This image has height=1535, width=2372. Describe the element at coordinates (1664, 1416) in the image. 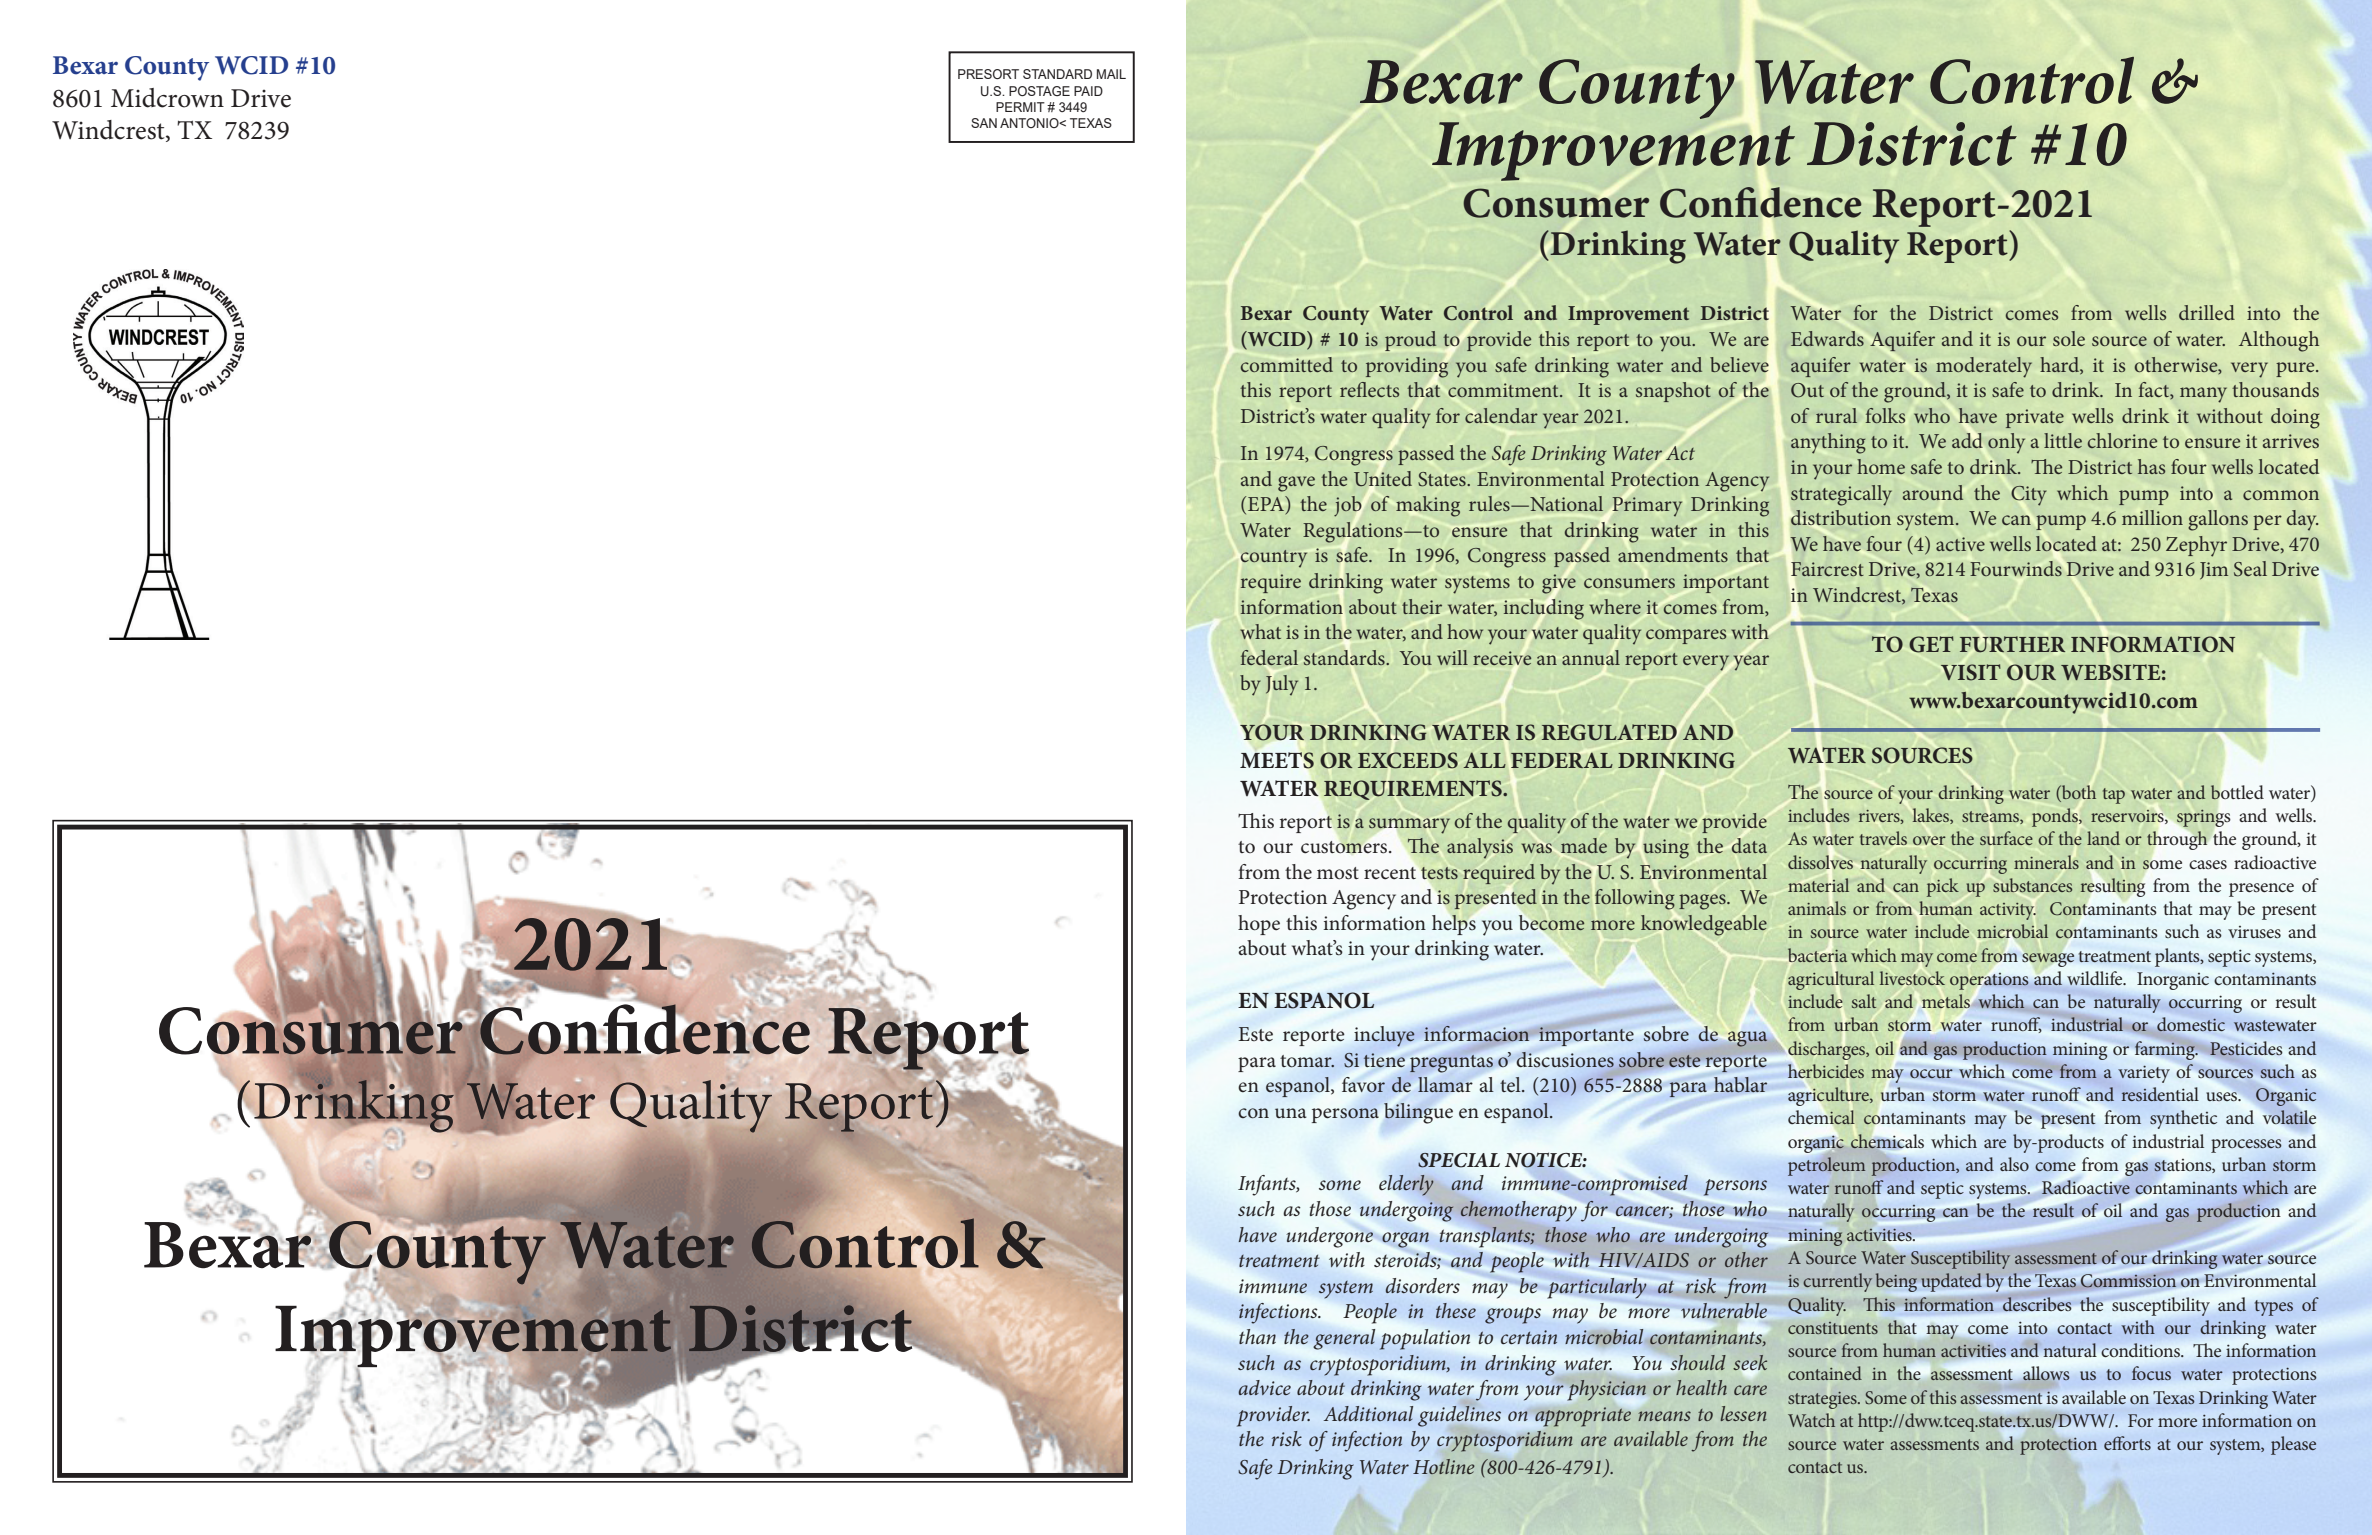

I see `means` at that location.
